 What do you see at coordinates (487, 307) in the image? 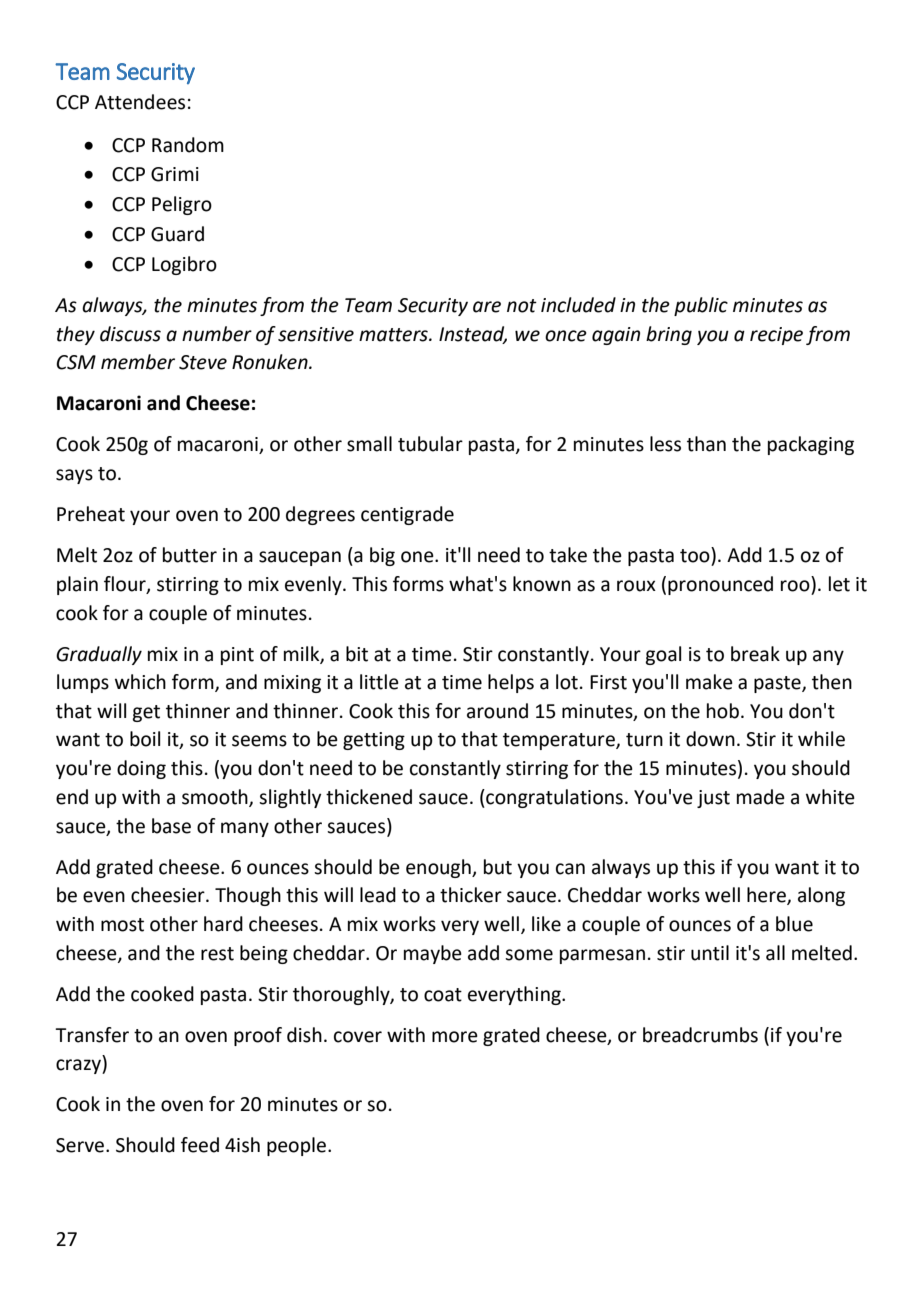
I see `are` at bounding box center [487, 307].
